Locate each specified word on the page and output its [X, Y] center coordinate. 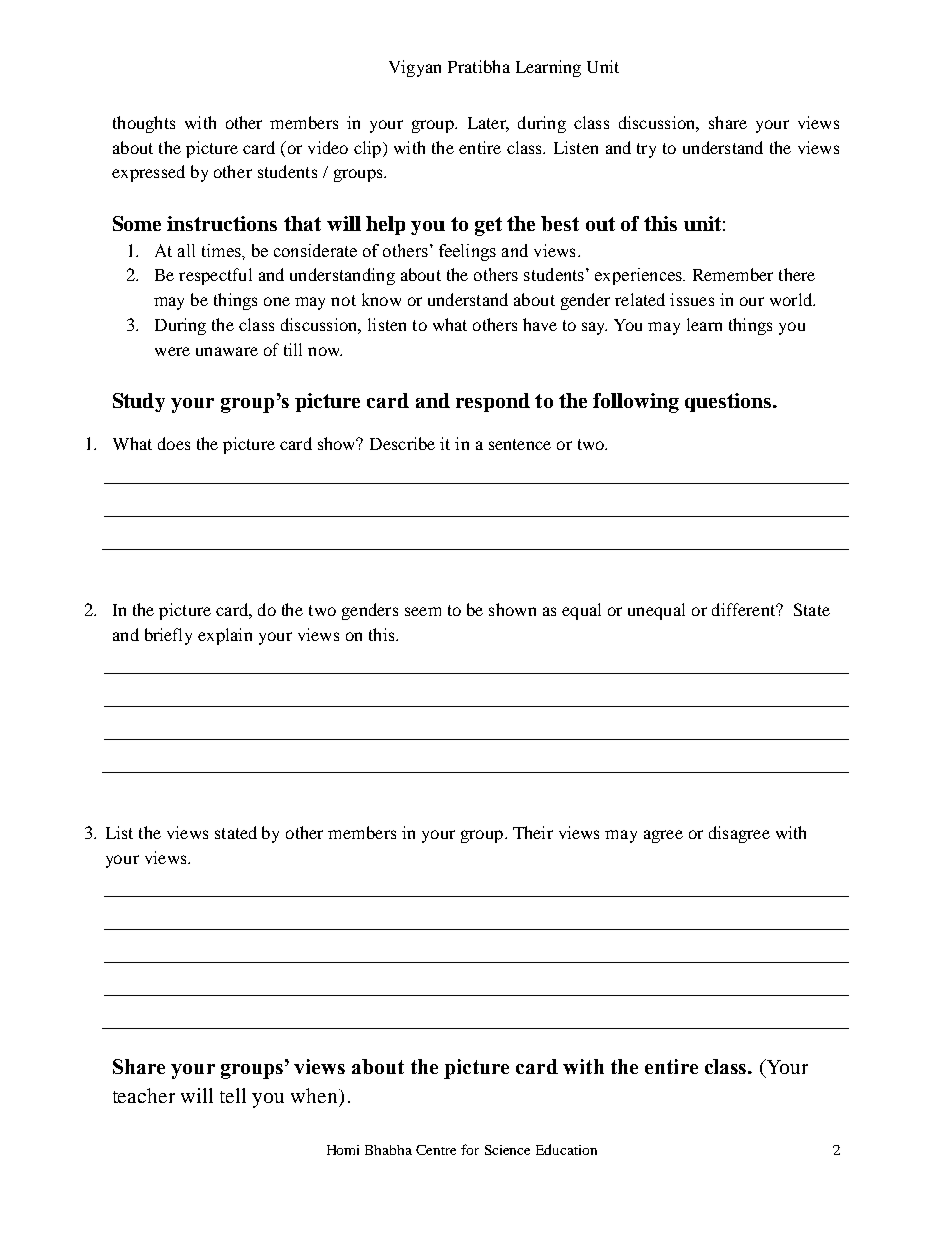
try [646, 150]
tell [233, 1095]
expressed [148, 173]
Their [533, 832]
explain [225, 636]
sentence [520, 444]
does [174, 443]
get [488, 226]
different [745, 609]
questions [729, 402]
